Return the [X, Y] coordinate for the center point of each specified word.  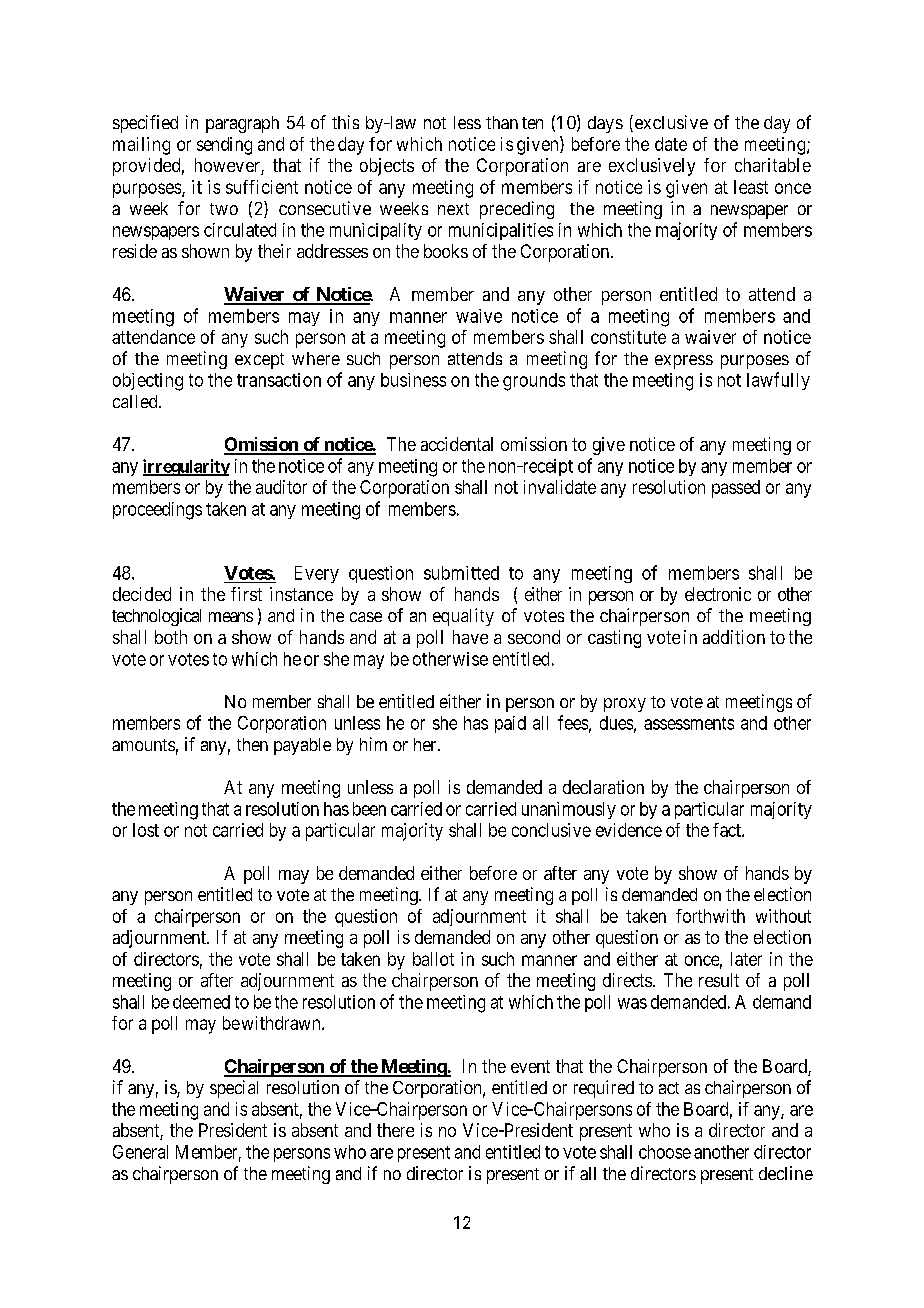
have [470, 637]
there [395, 1130]
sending [224, 146]
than [502, 122]
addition [734, 637]
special [234, 1089]
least [751, 187]
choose [665, 1152]
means [231, 617]
